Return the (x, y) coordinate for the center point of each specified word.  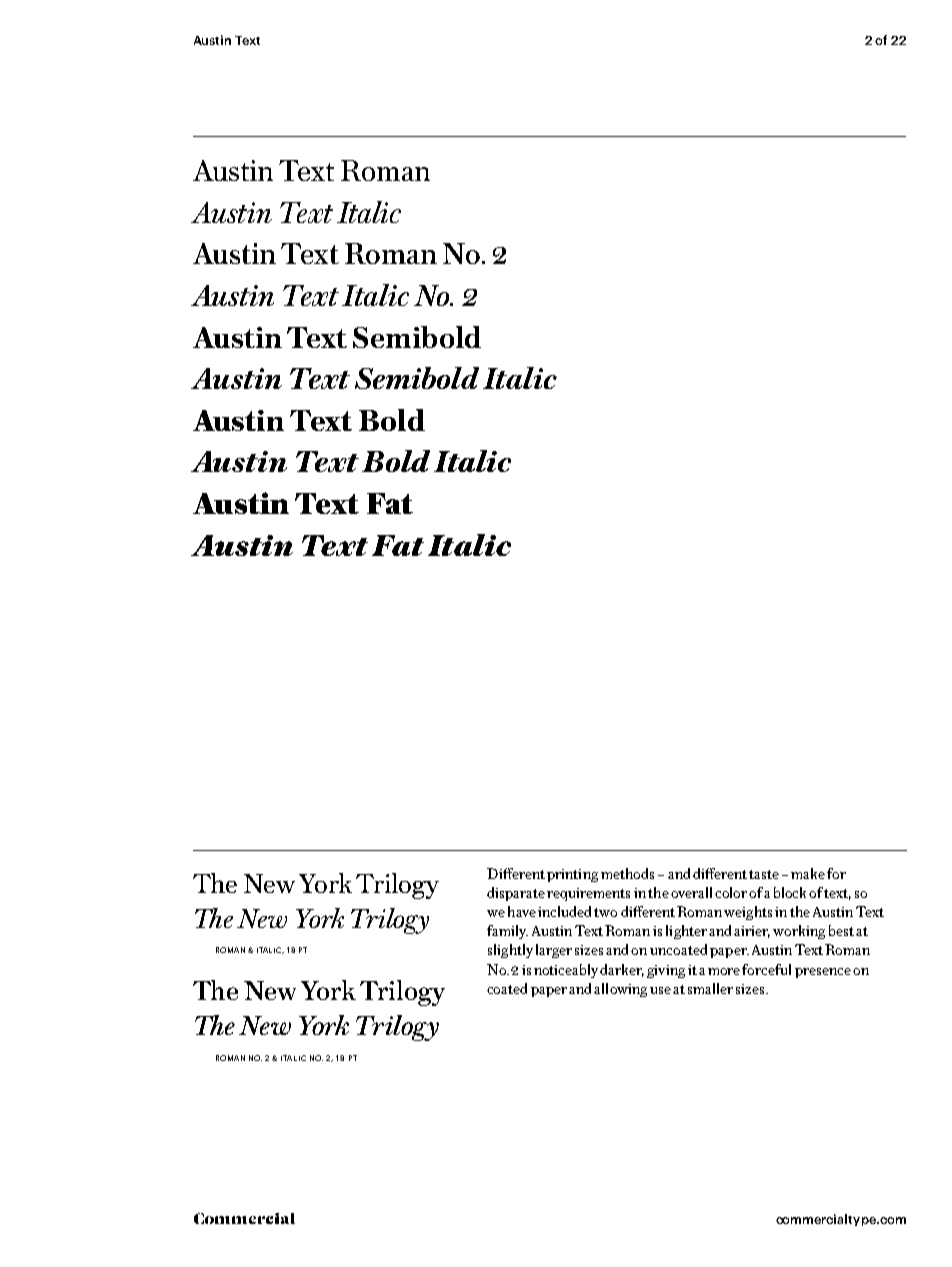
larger (554, 951)
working (799, 932)
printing (572, 875)
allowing (620, 990)
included (566, 911)
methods (627, 873)
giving (666, 971)
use (660, 990)
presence (823, 973)
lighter (686, 932)
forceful (766, 969)
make (808, 873)
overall (691, 892)
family (507, 932)
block (792, 892)
